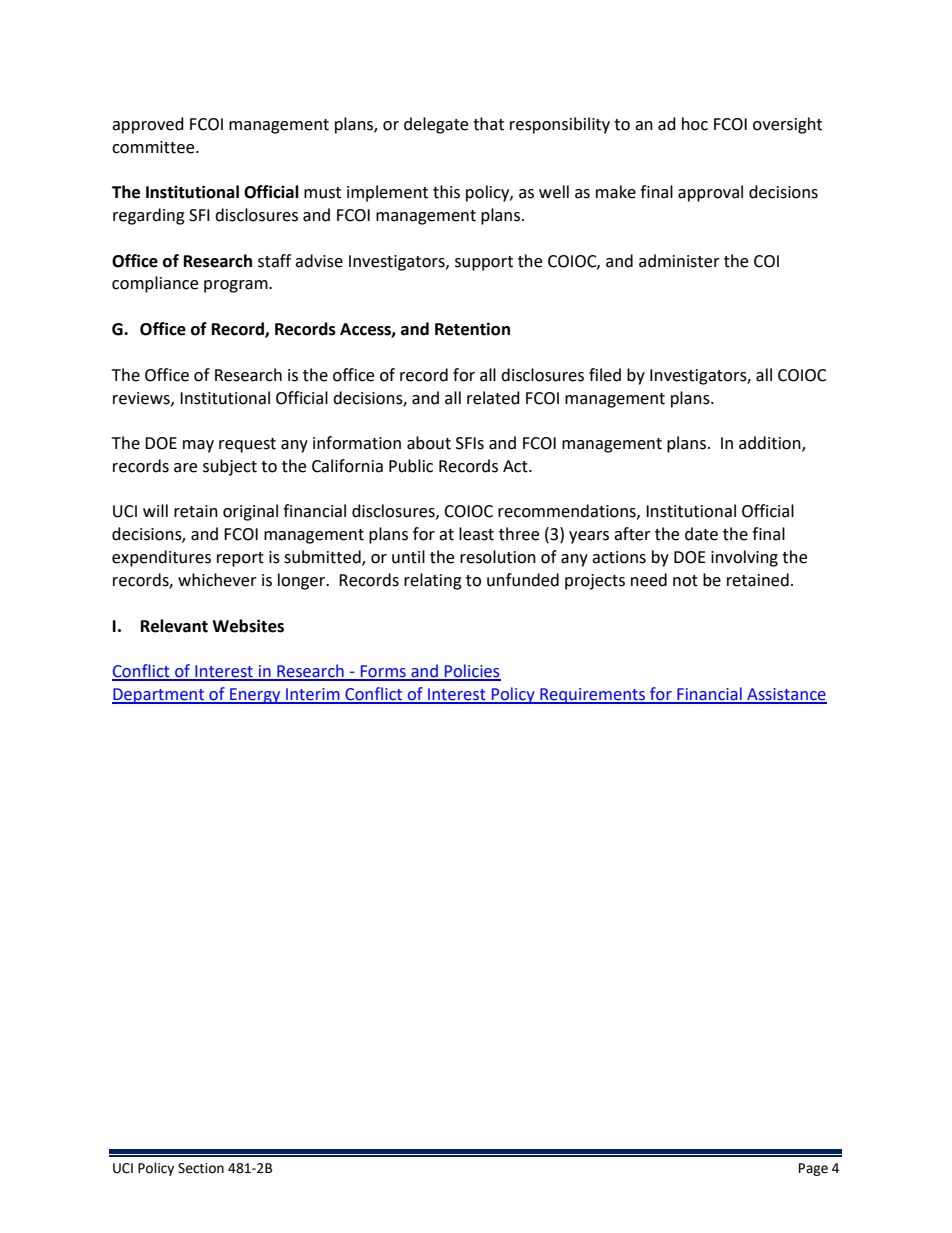 The image size is (952, 1233). Describe the element at coordinates (813, 1169) in the screenshot. I see `Page` at that location.
